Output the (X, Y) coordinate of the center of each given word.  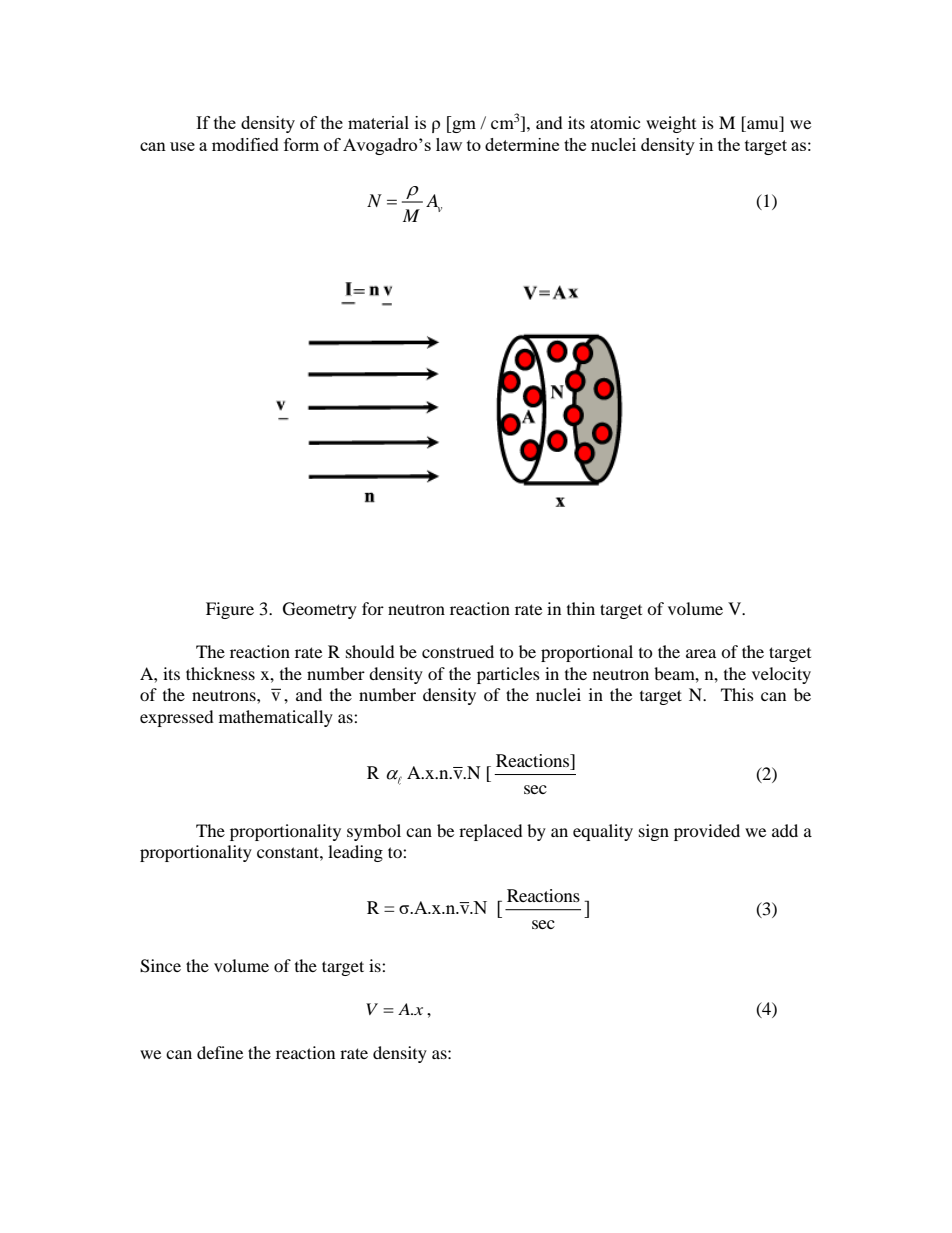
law (449, 144)
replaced (491, 832)
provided (707, 832)
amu (763, 126)
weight (671, 124)
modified (245, 144)
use (182, 146)
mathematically (276, 718)
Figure (230, 610)
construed (458, 651)
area (701, 653)
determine (522, 144)
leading (355, 853)
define (220, 1052)
